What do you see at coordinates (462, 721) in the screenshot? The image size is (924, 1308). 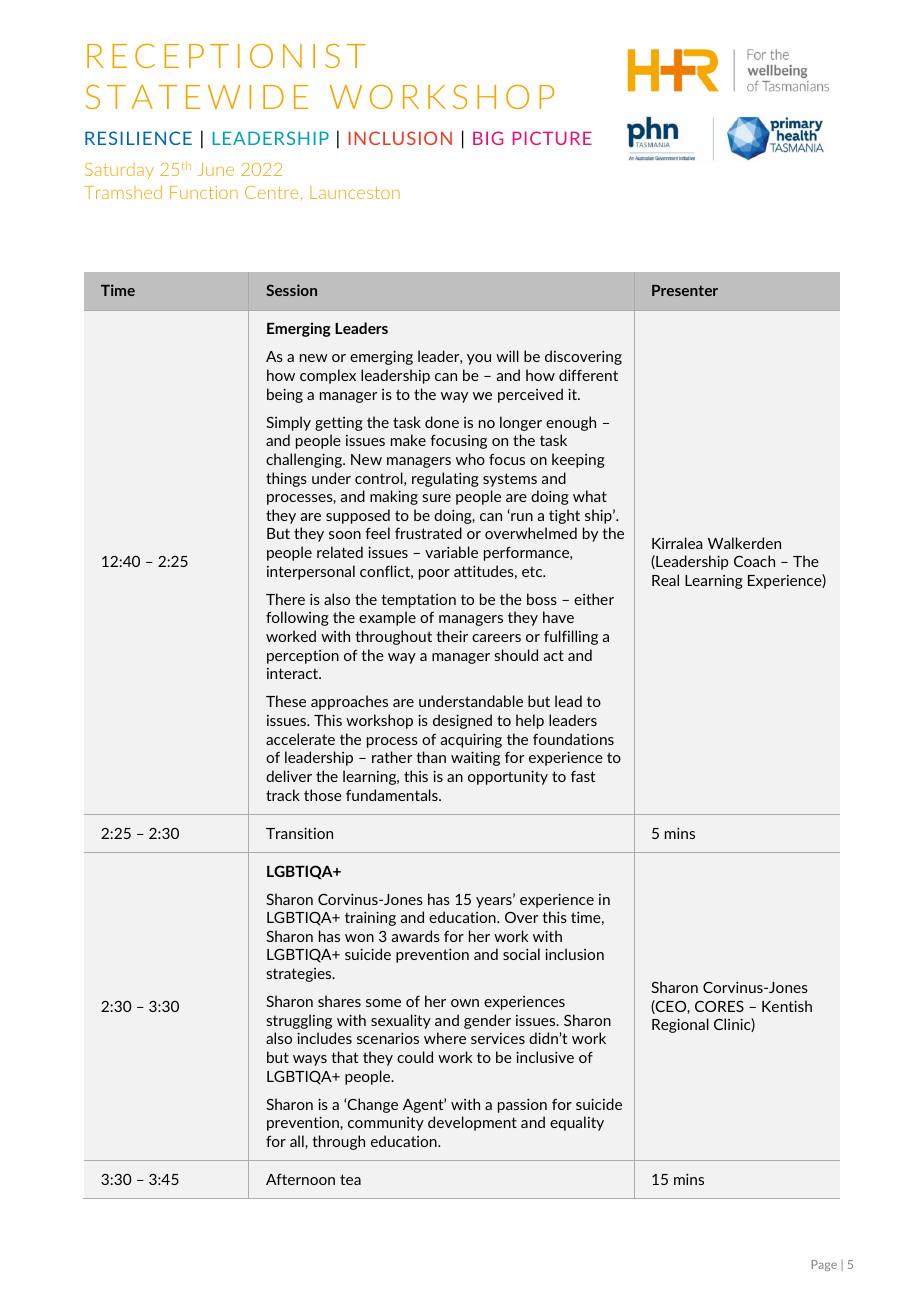 I see `designed` at bounding box center [462, 721].
